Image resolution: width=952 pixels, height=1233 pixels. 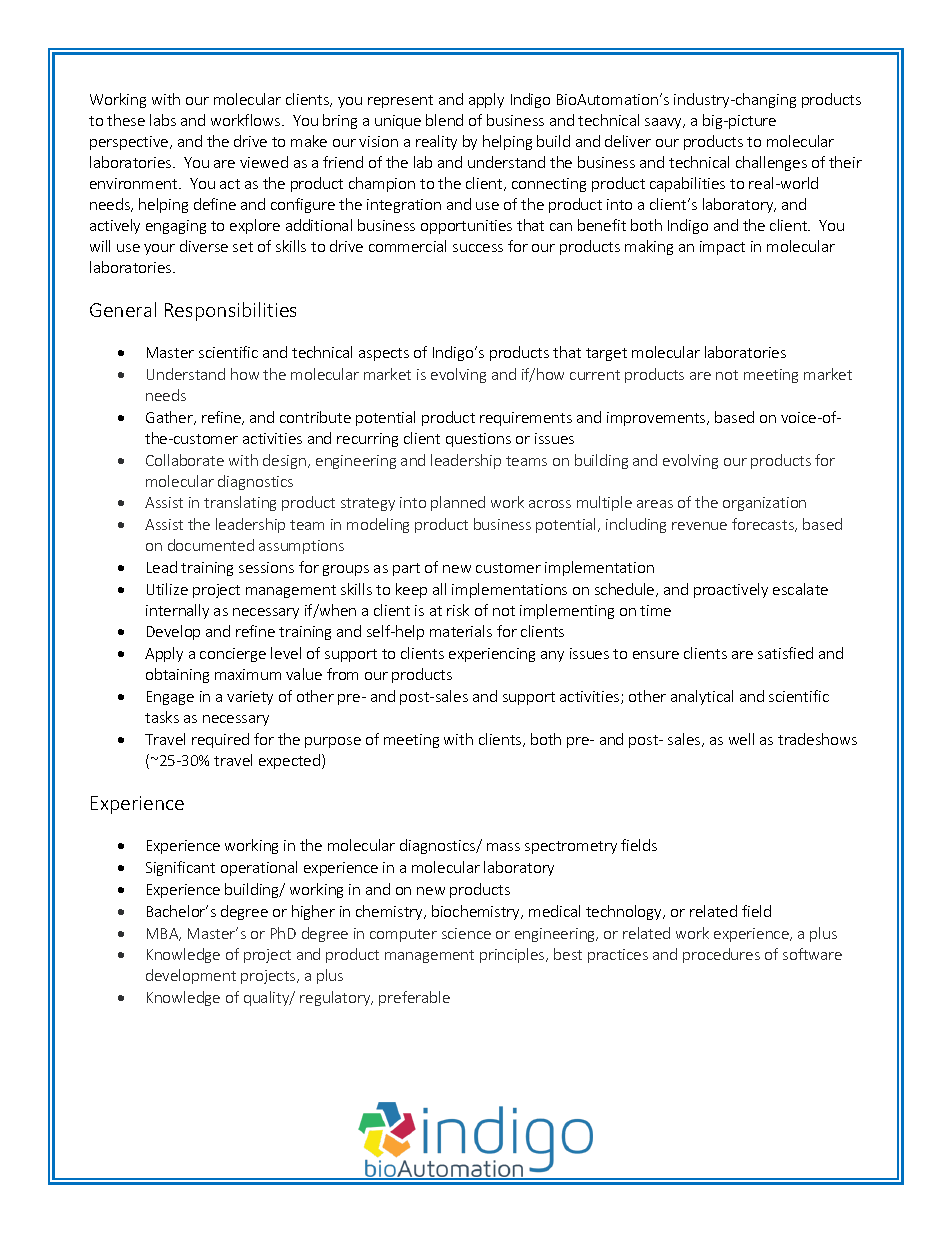 What do you see at coordinates (657, 419) in the screenshot?
I see `improvements` at bounding box center [657, 419].
